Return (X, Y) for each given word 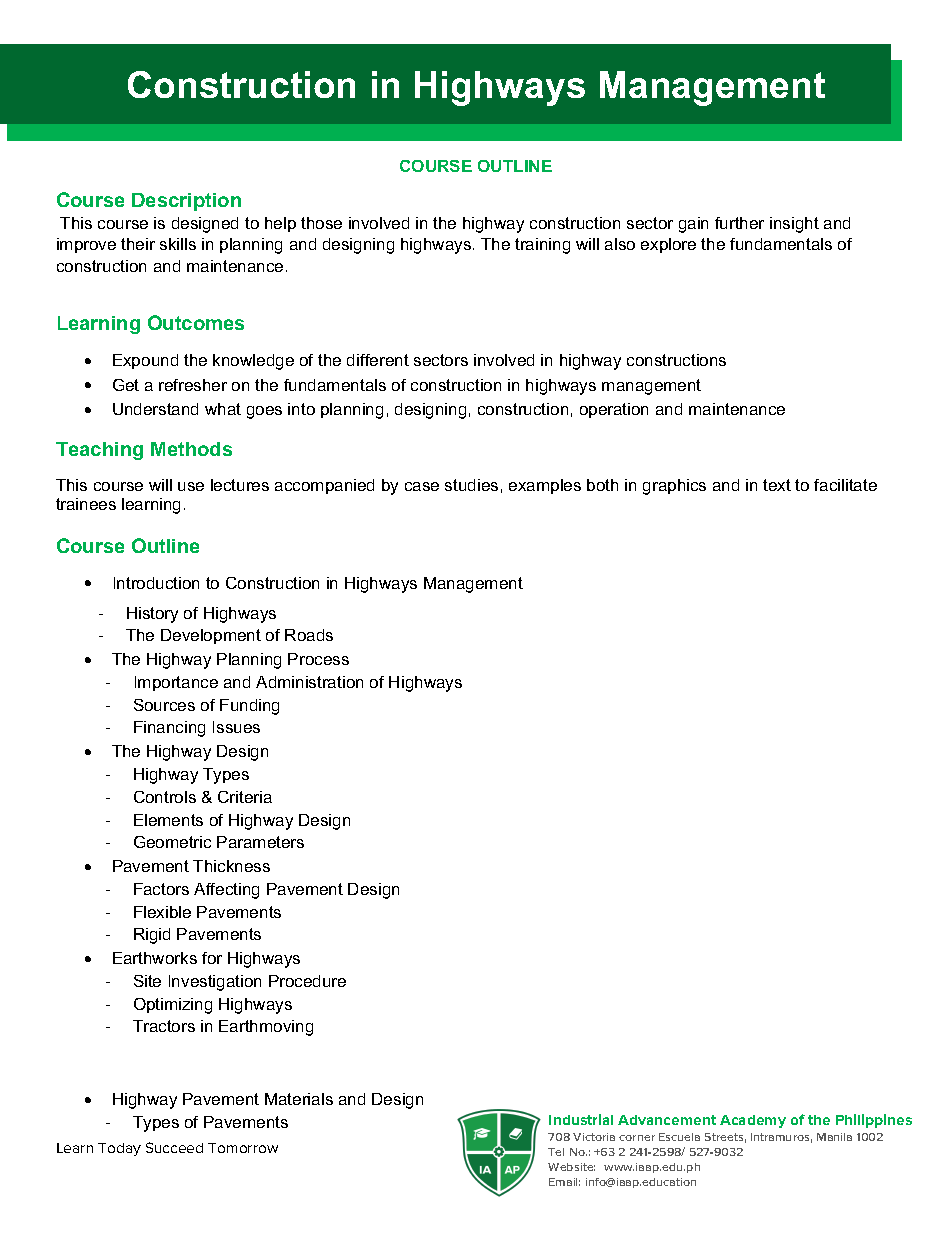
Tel (556, 1152)
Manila (834, 1137)
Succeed (174, 1147)
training (542, 246)
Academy (753, 1121)
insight (794, 225)
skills (178, 244)
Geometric (172, 842)
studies (471, 485)
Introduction (156, 583)
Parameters (260, 842)
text (777, 485)
